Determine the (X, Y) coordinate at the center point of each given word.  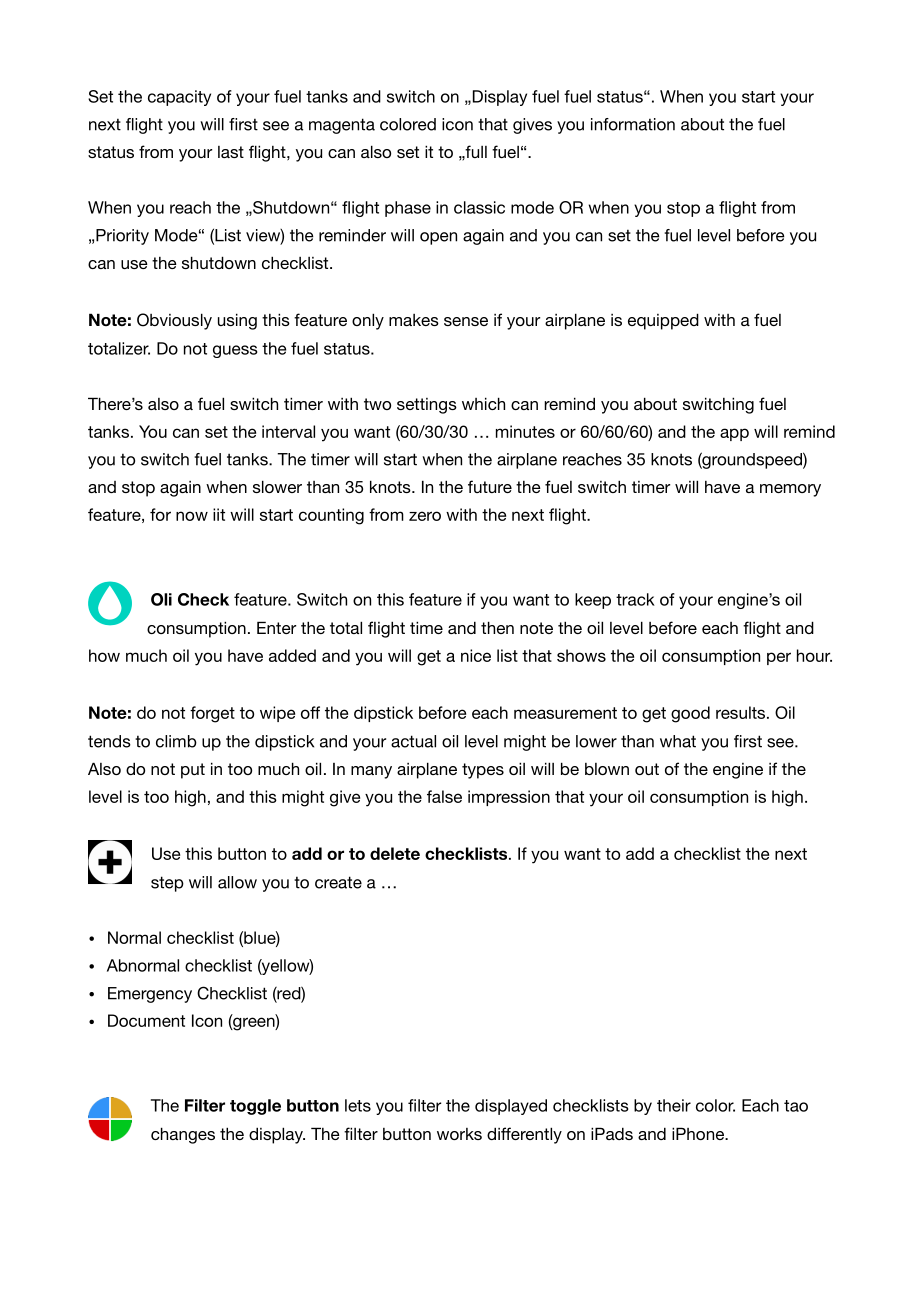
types (483, 771)
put (193, 771)
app (734, 434)
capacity (179, 98)
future (490, 486)
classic (479, 207)
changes (183, 1135)
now (192, 516)
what (678, 741)
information (633, 124)
